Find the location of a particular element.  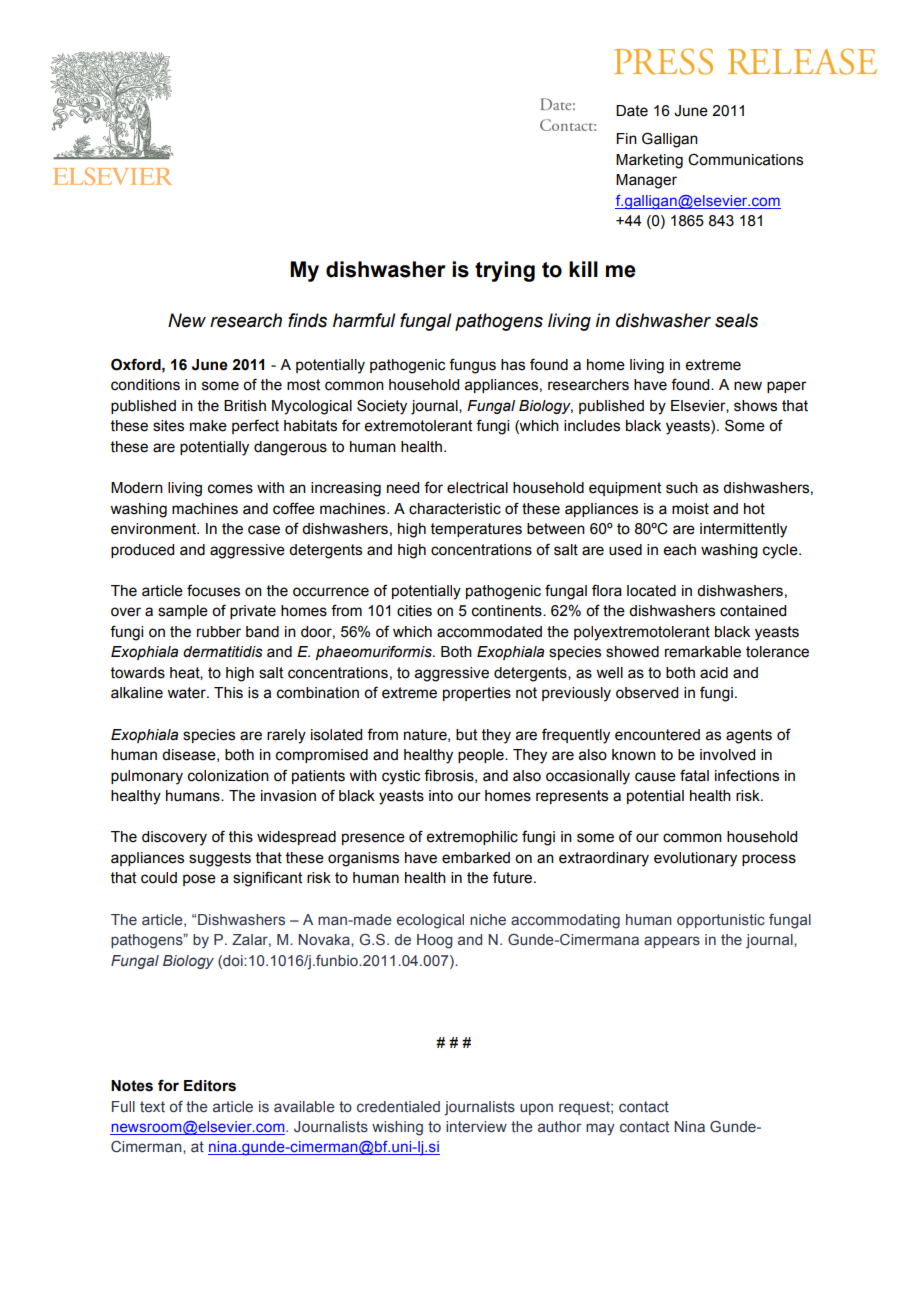

interview is located at coordinates (476, 1126).
